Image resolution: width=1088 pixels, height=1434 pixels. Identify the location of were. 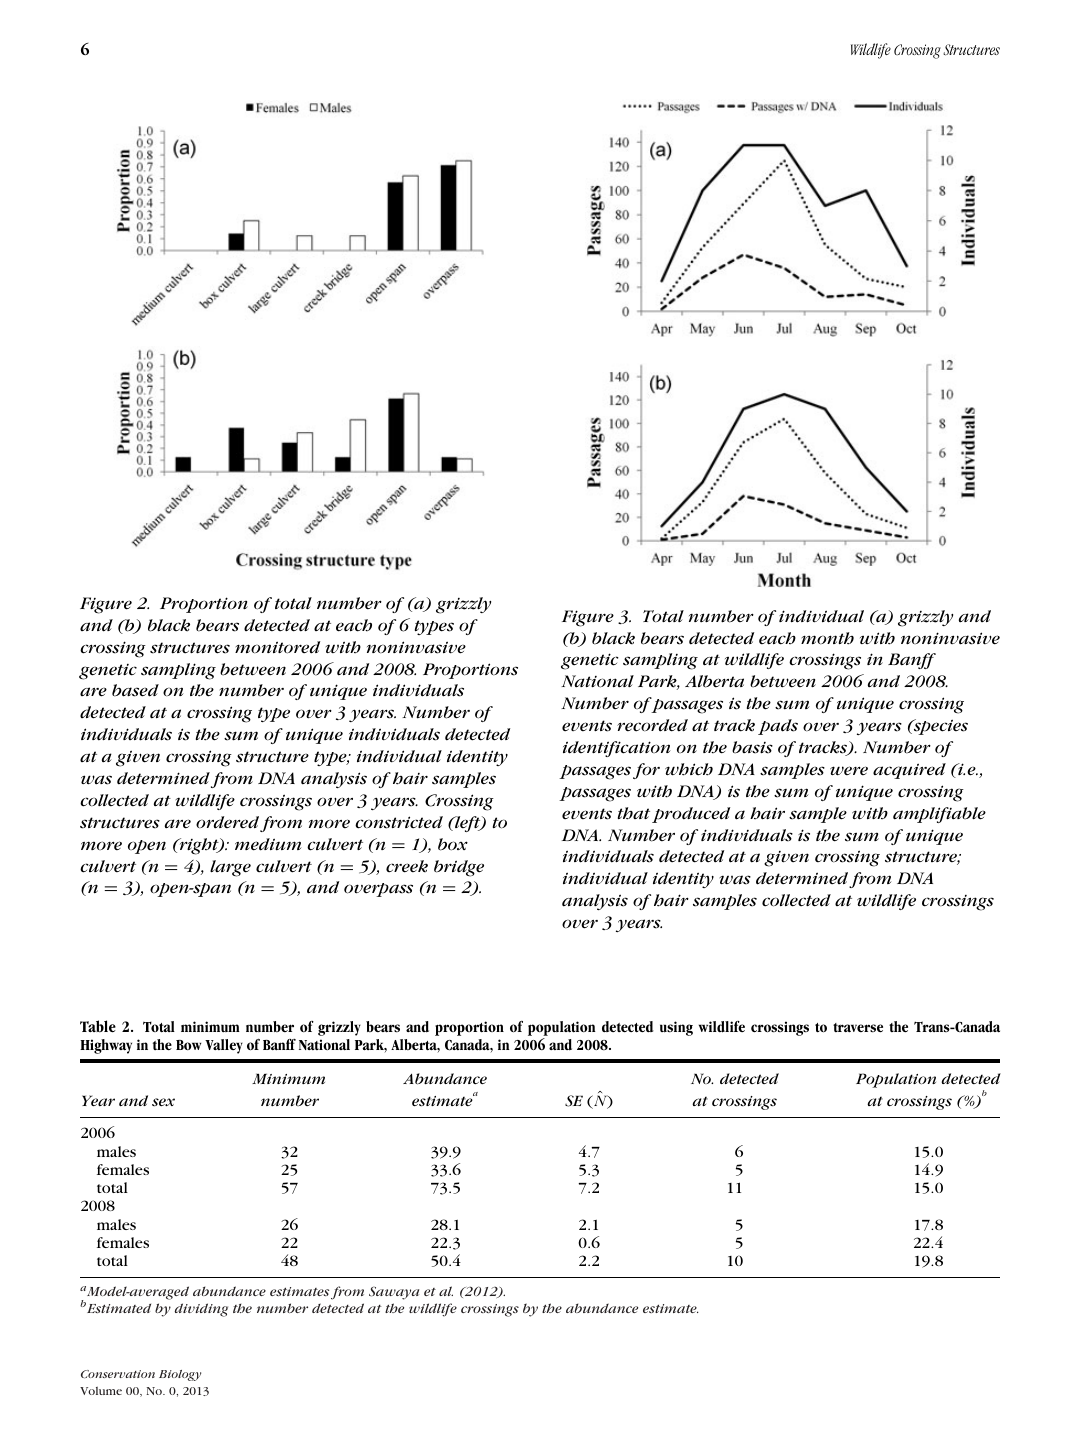
(849, 771).
